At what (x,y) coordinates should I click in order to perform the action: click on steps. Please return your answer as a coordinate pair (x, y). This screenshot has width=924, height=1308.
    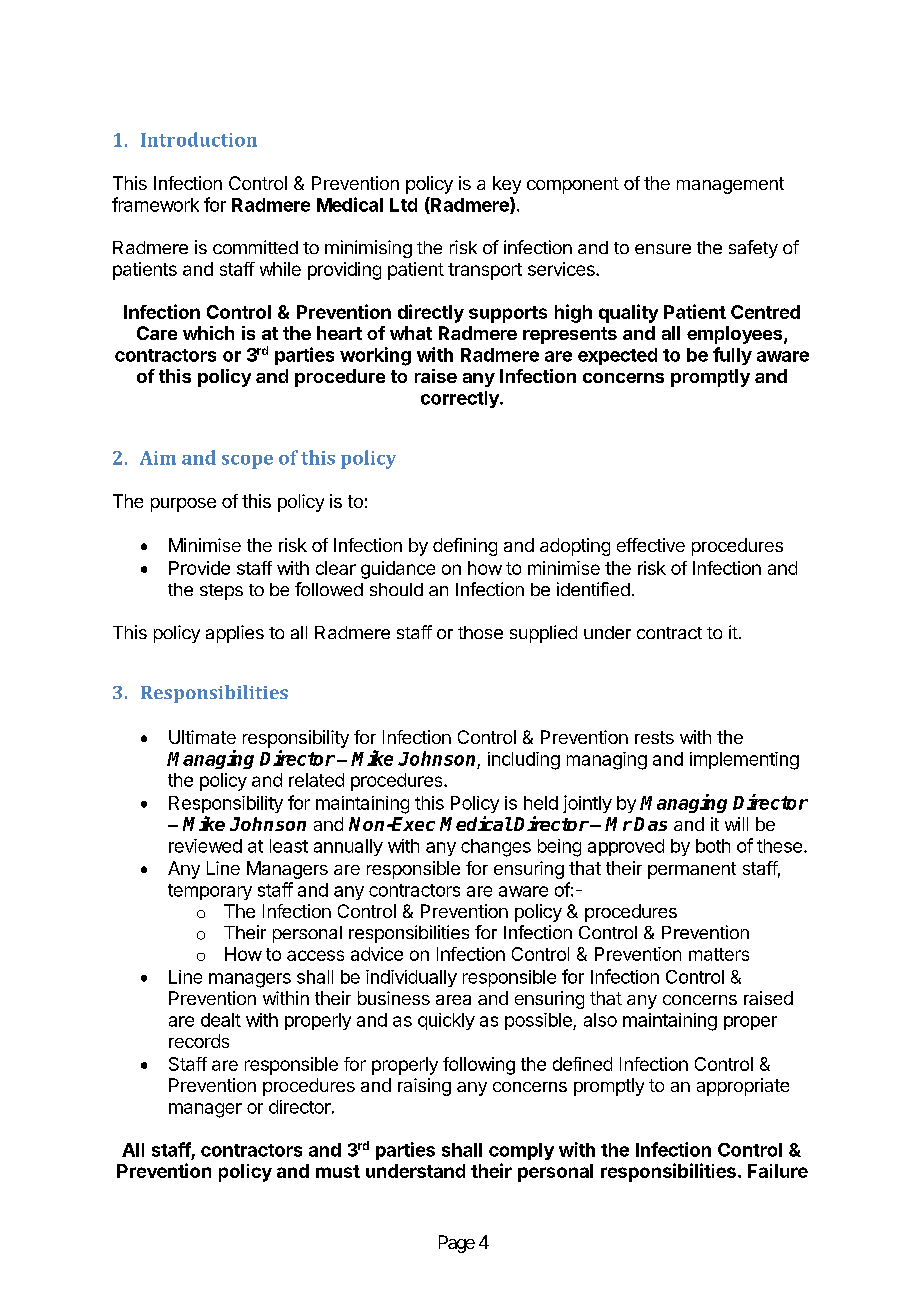
    Looking at the image, I should click on (221, 592).
